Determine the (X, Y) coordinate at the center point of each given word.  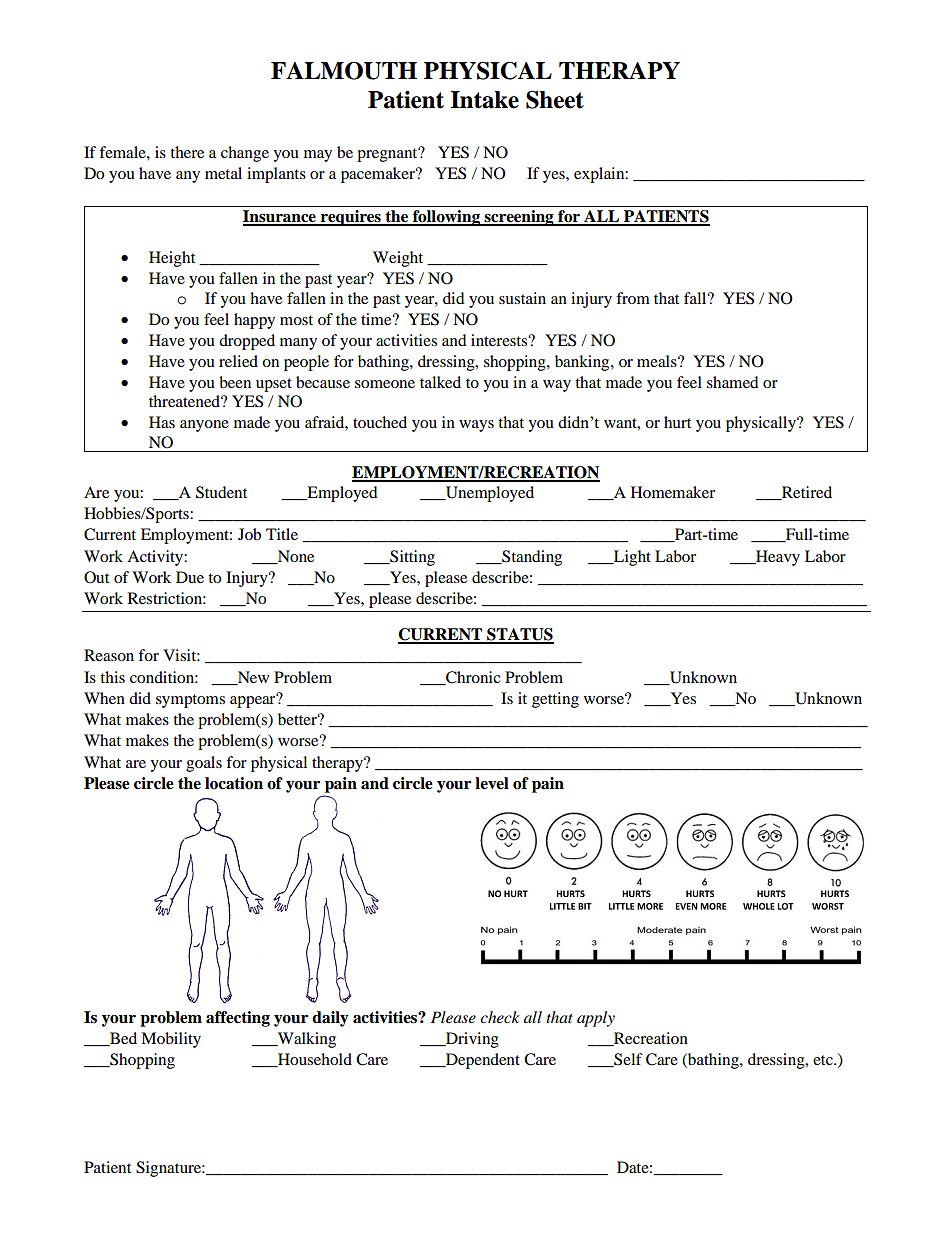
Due (190, 577)
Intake (484, 100)
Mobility (171, 1040)
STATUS (519, 635)
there (187, 152)
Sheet (555, 100)
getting (555, 700)
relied (238, 361)
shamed (733, 382)
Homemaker (673, 492)
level (492, 783)
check (500, 1017)
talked (440, 382)
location (234, 783)
